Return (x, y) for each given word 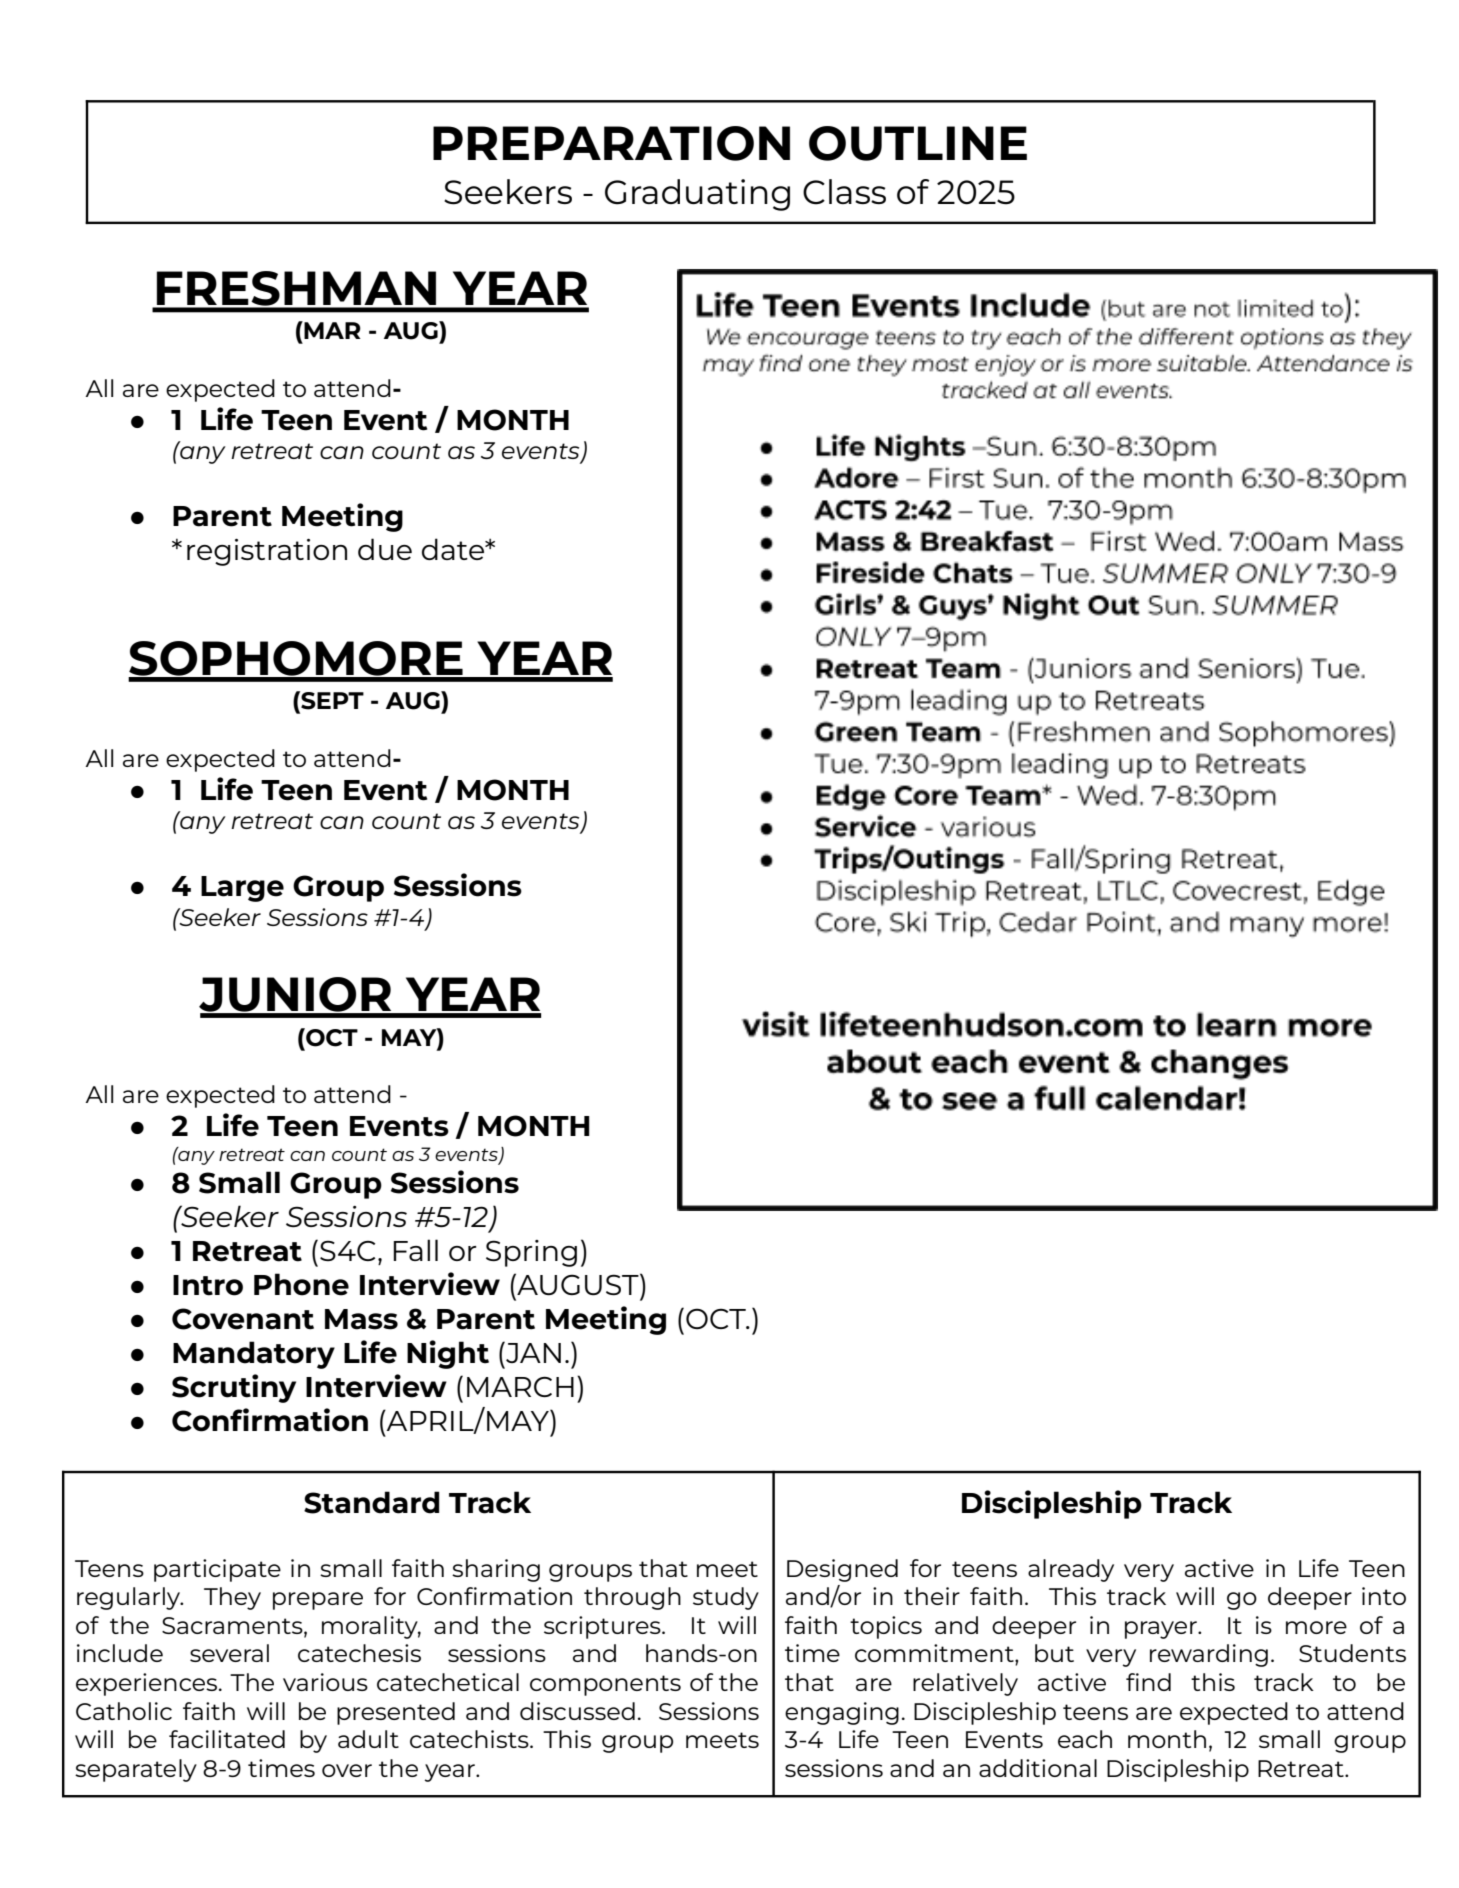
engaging (842, 1713)
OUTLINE (918, 143)
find (1148, 1682)
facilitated (227, 1739)
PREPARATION (611, 143)
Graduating (697, 195)
